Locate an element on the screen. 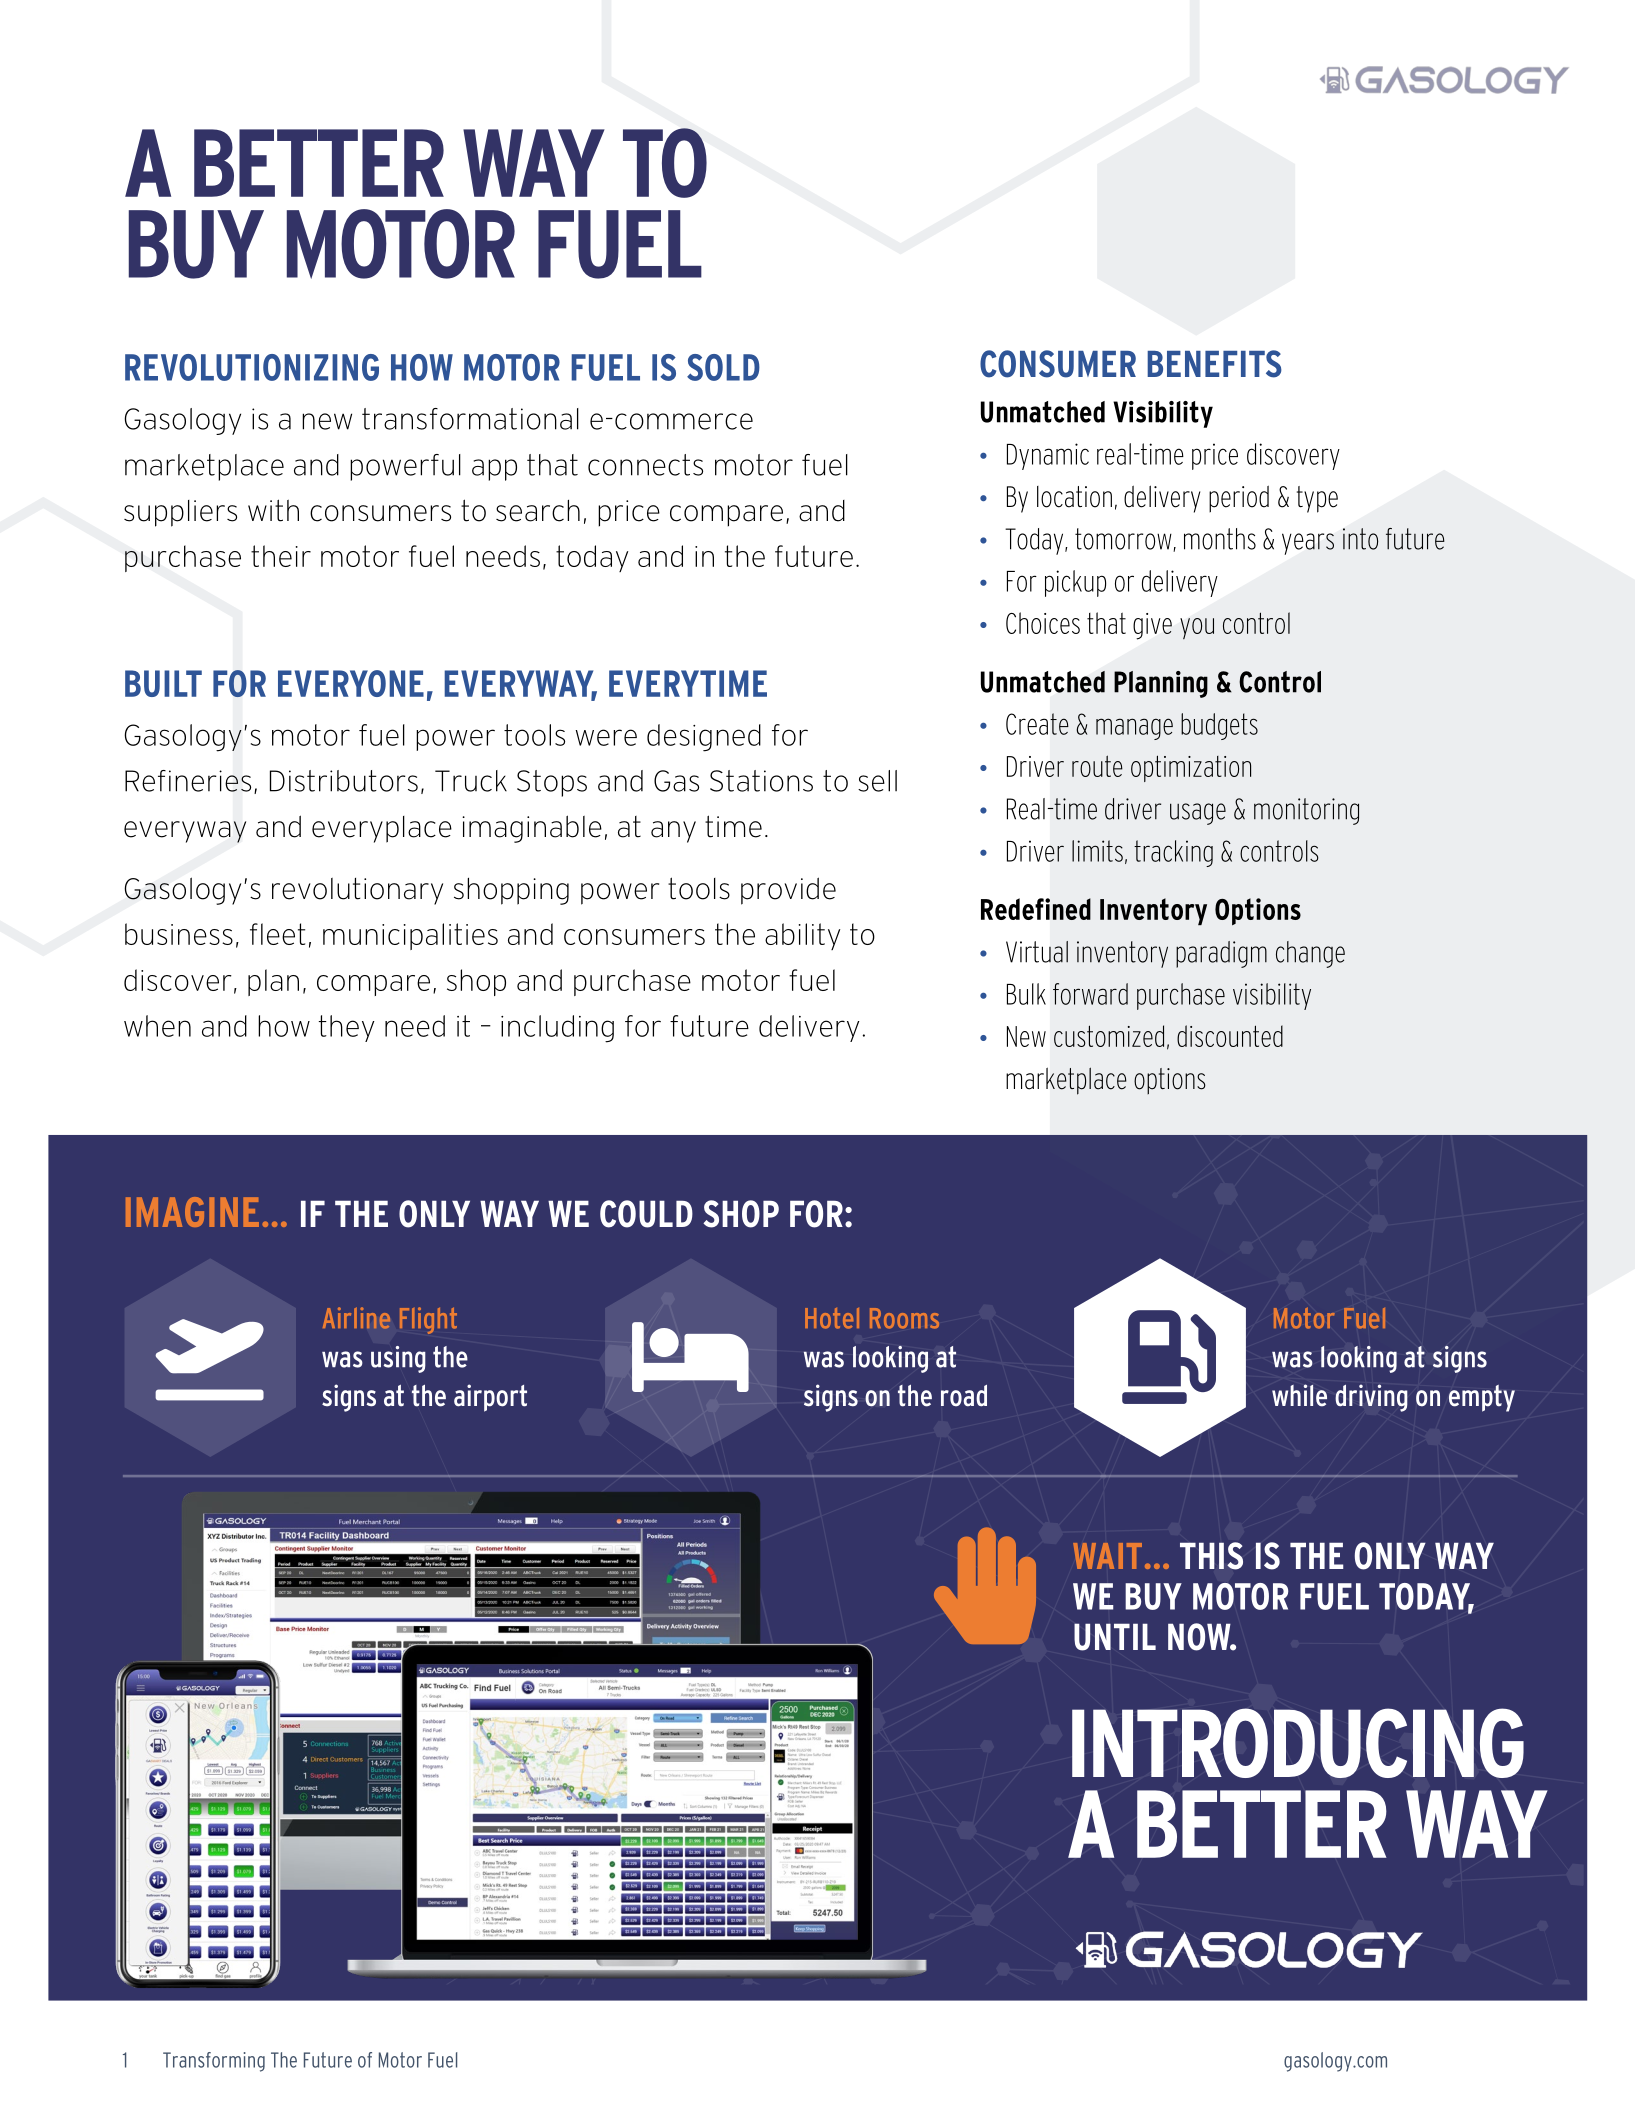  while is located at coordinates (1299, 1395).
